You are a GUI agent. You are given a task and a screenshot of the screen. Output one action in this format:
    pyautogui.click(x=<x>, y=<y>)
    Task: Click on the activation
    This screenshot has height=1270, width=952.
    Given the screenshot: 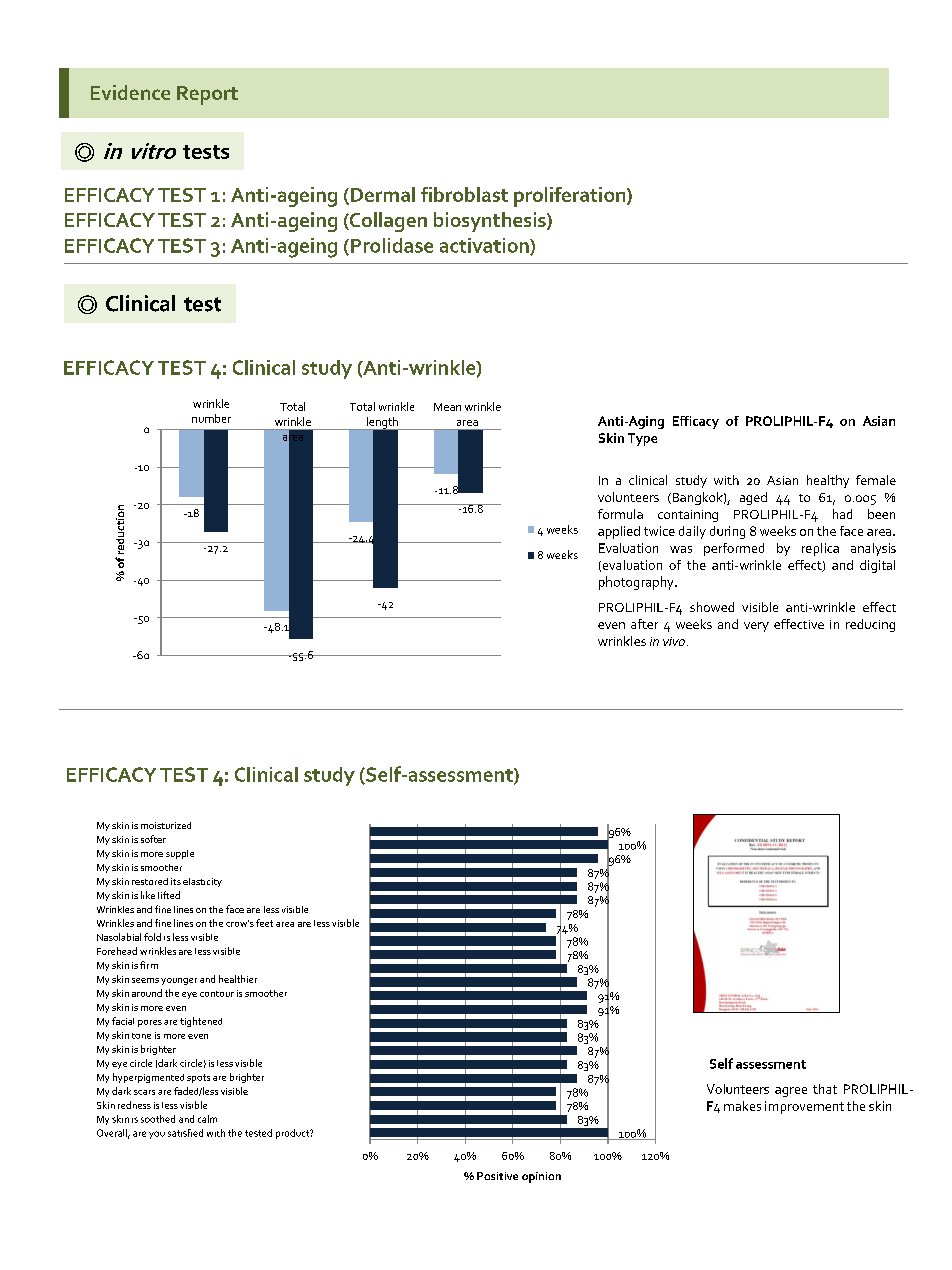 What is the action you would take?
    pyautogui.click(x=485, y=246)
